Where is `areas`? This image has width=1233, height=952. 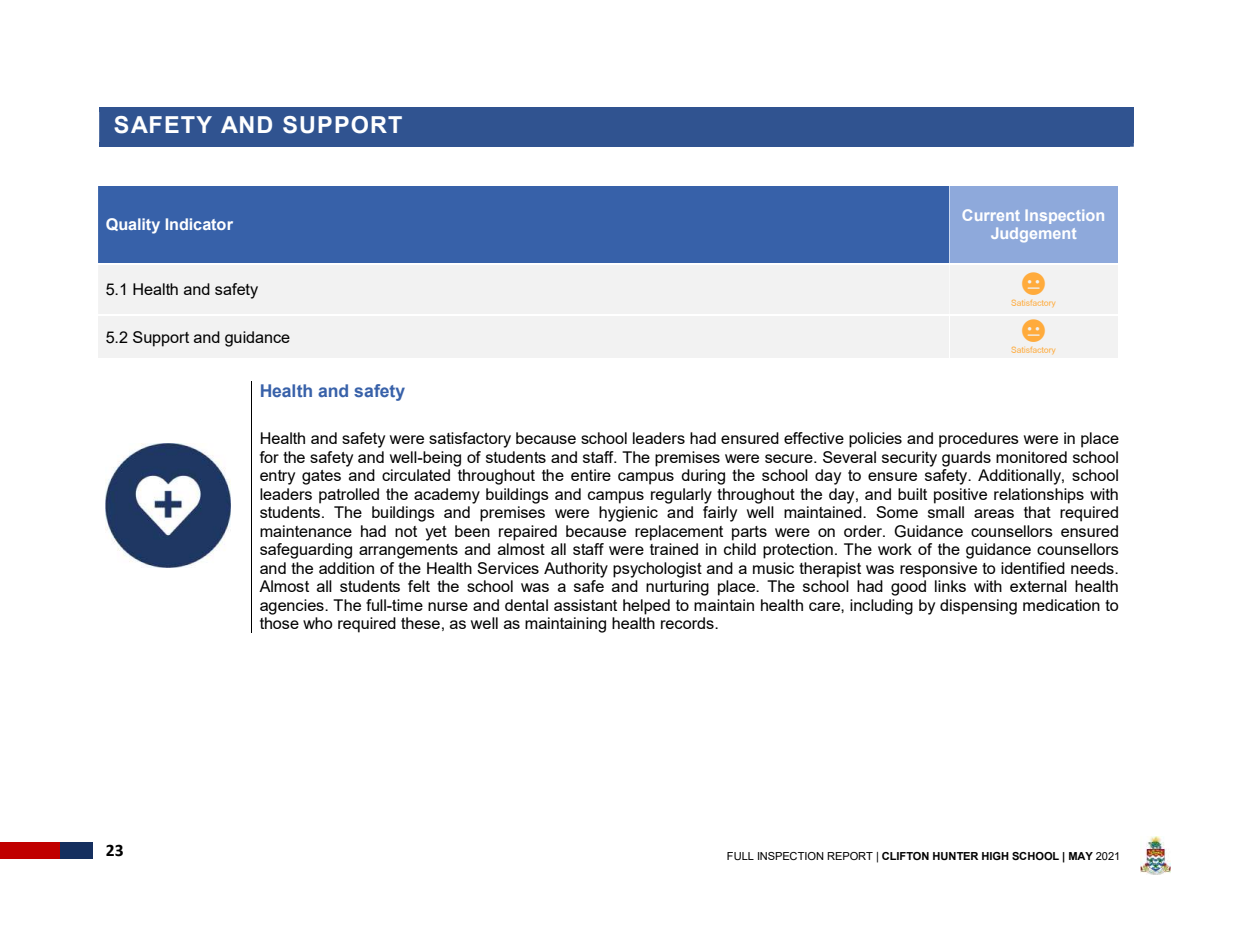 areas is located at coordinates (994, 513).
